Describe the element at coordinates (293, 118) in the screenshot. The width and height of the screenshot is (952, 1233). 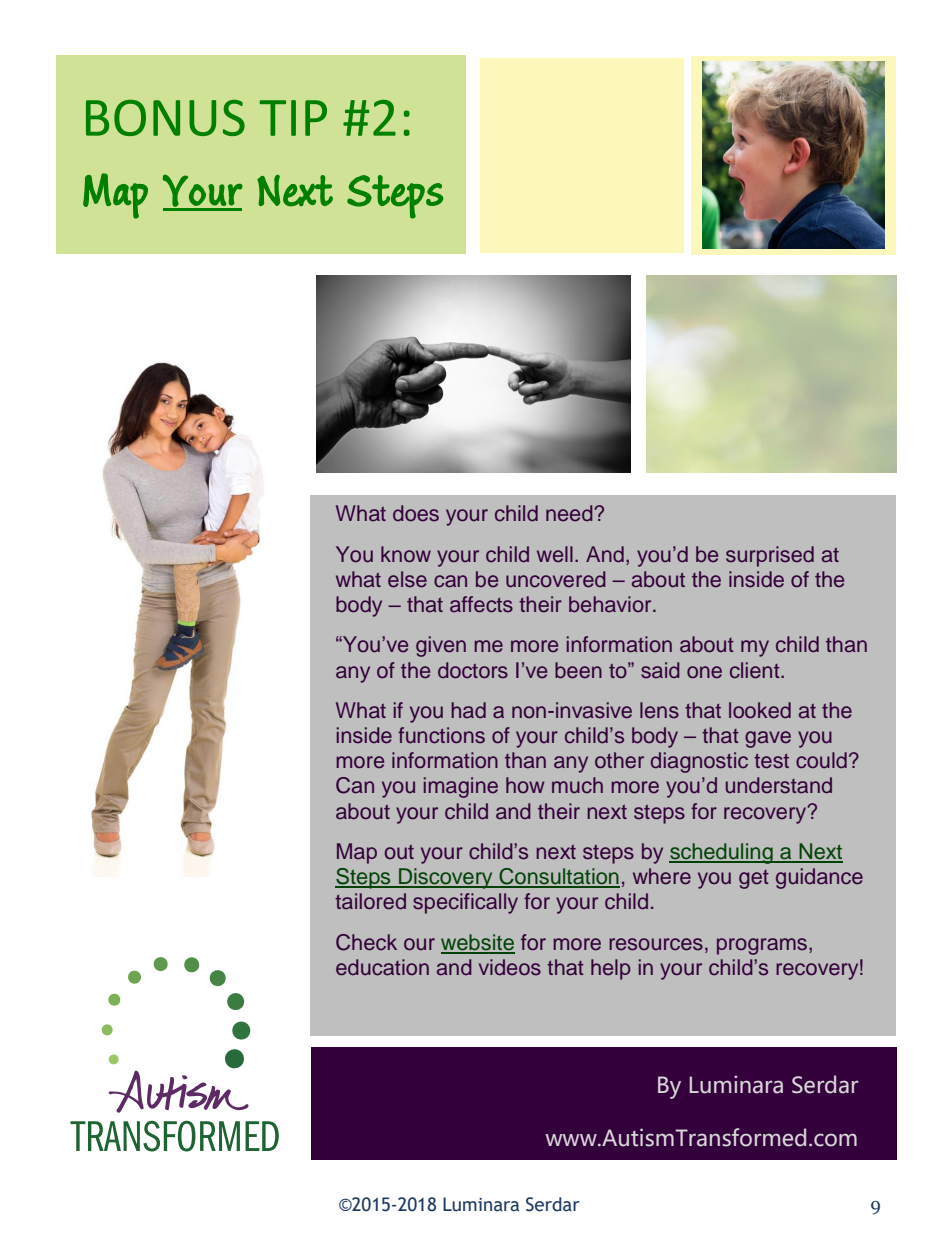
I see `TIP` at that location.
